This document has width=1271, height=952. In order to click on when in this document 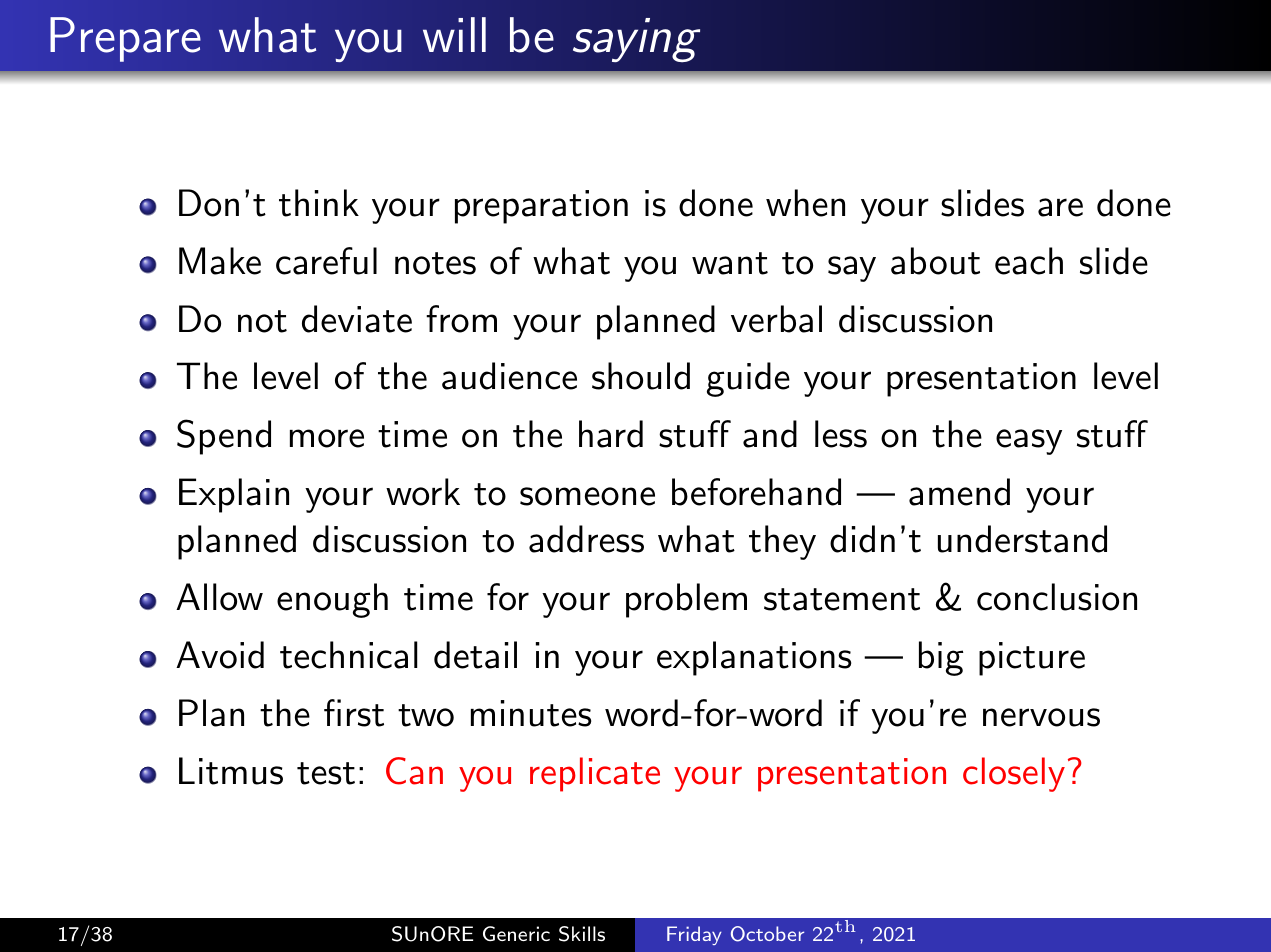, I will do `click(805, 203)`.
